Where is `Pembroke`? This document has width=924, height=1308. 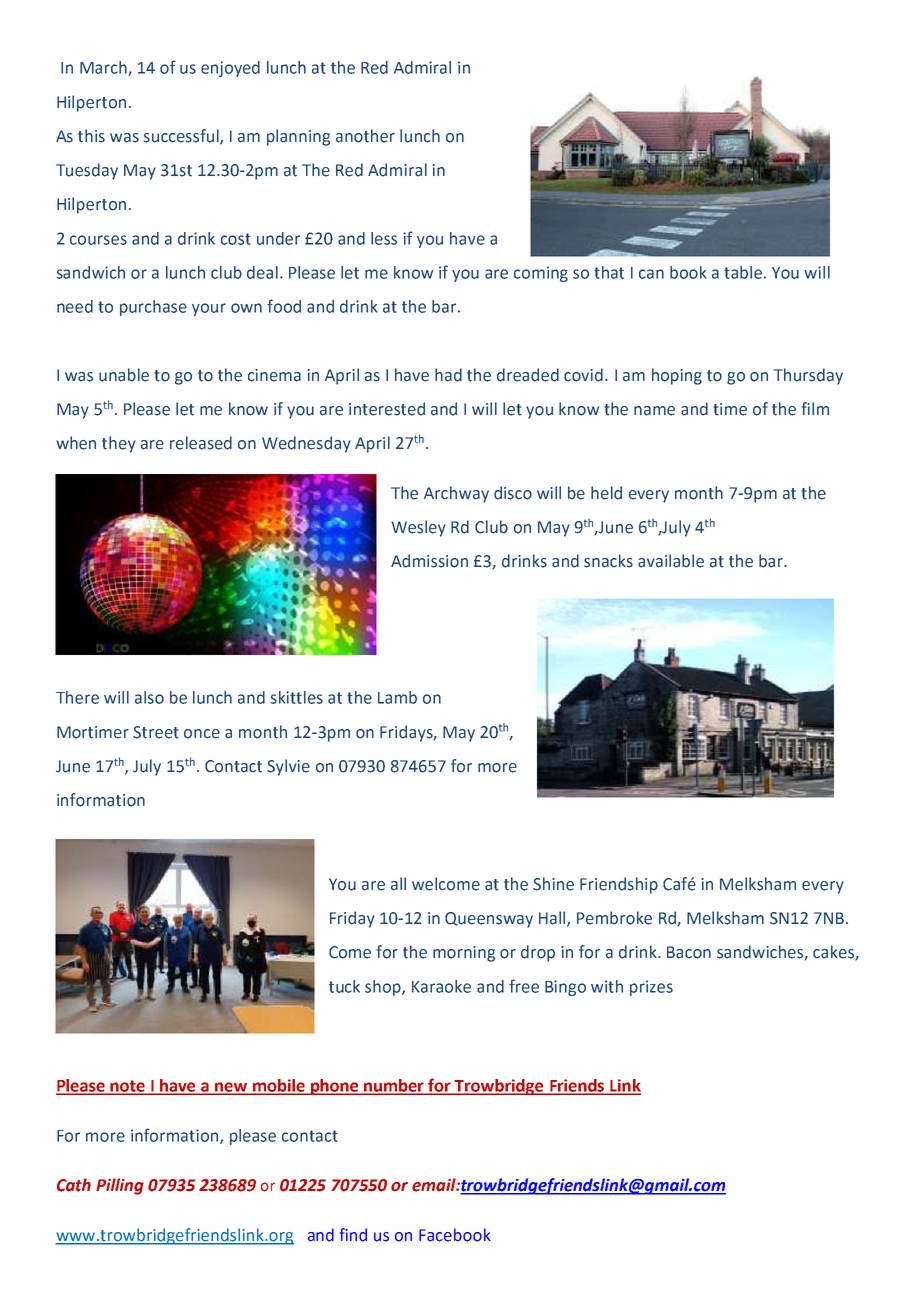
Pembroke is located at coordinates (614, 918).
